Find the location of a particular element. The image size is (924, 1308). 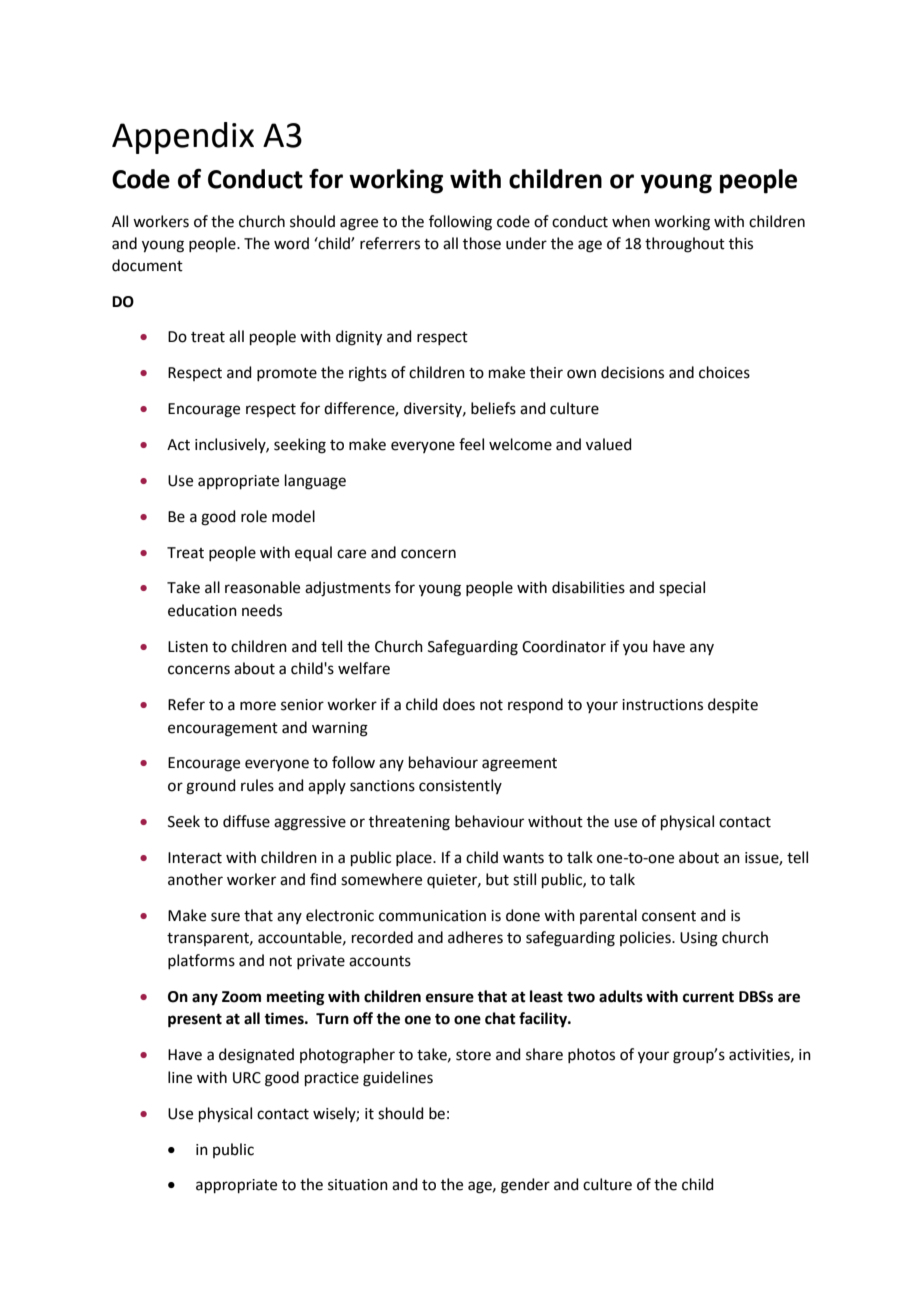

instructions is located at coordinates (662, 705).
